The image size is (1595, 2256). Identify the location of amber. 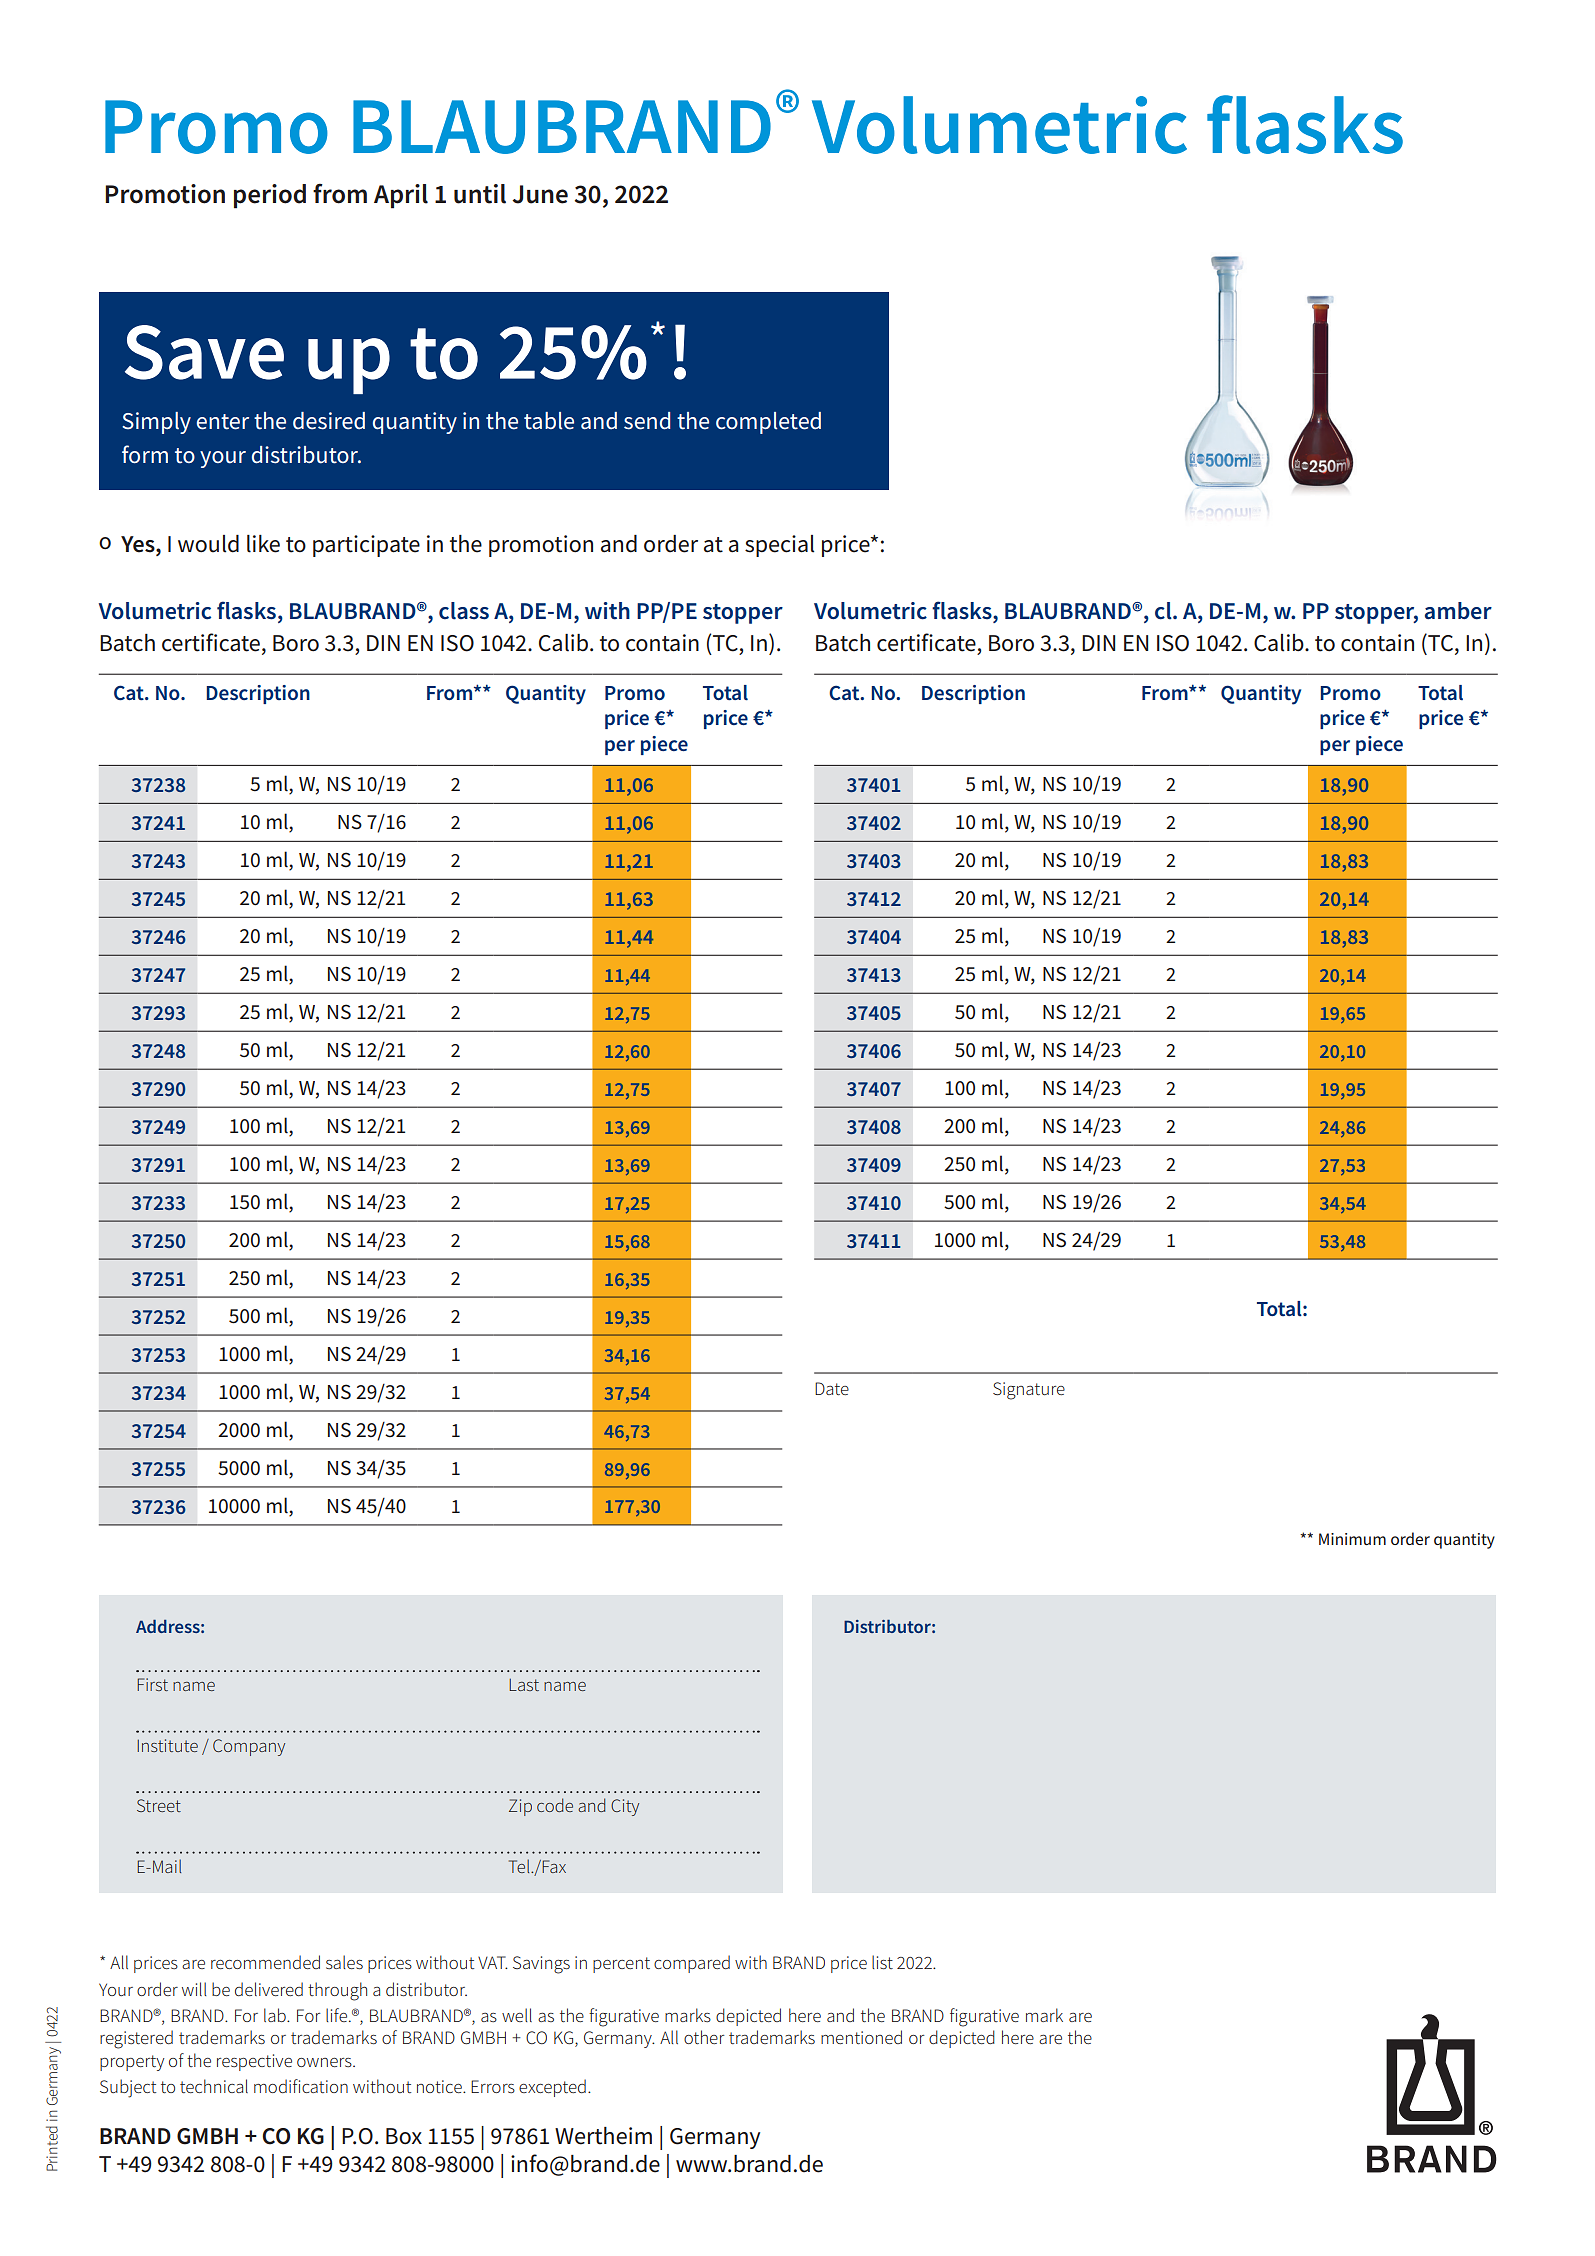
(1458, 611).
